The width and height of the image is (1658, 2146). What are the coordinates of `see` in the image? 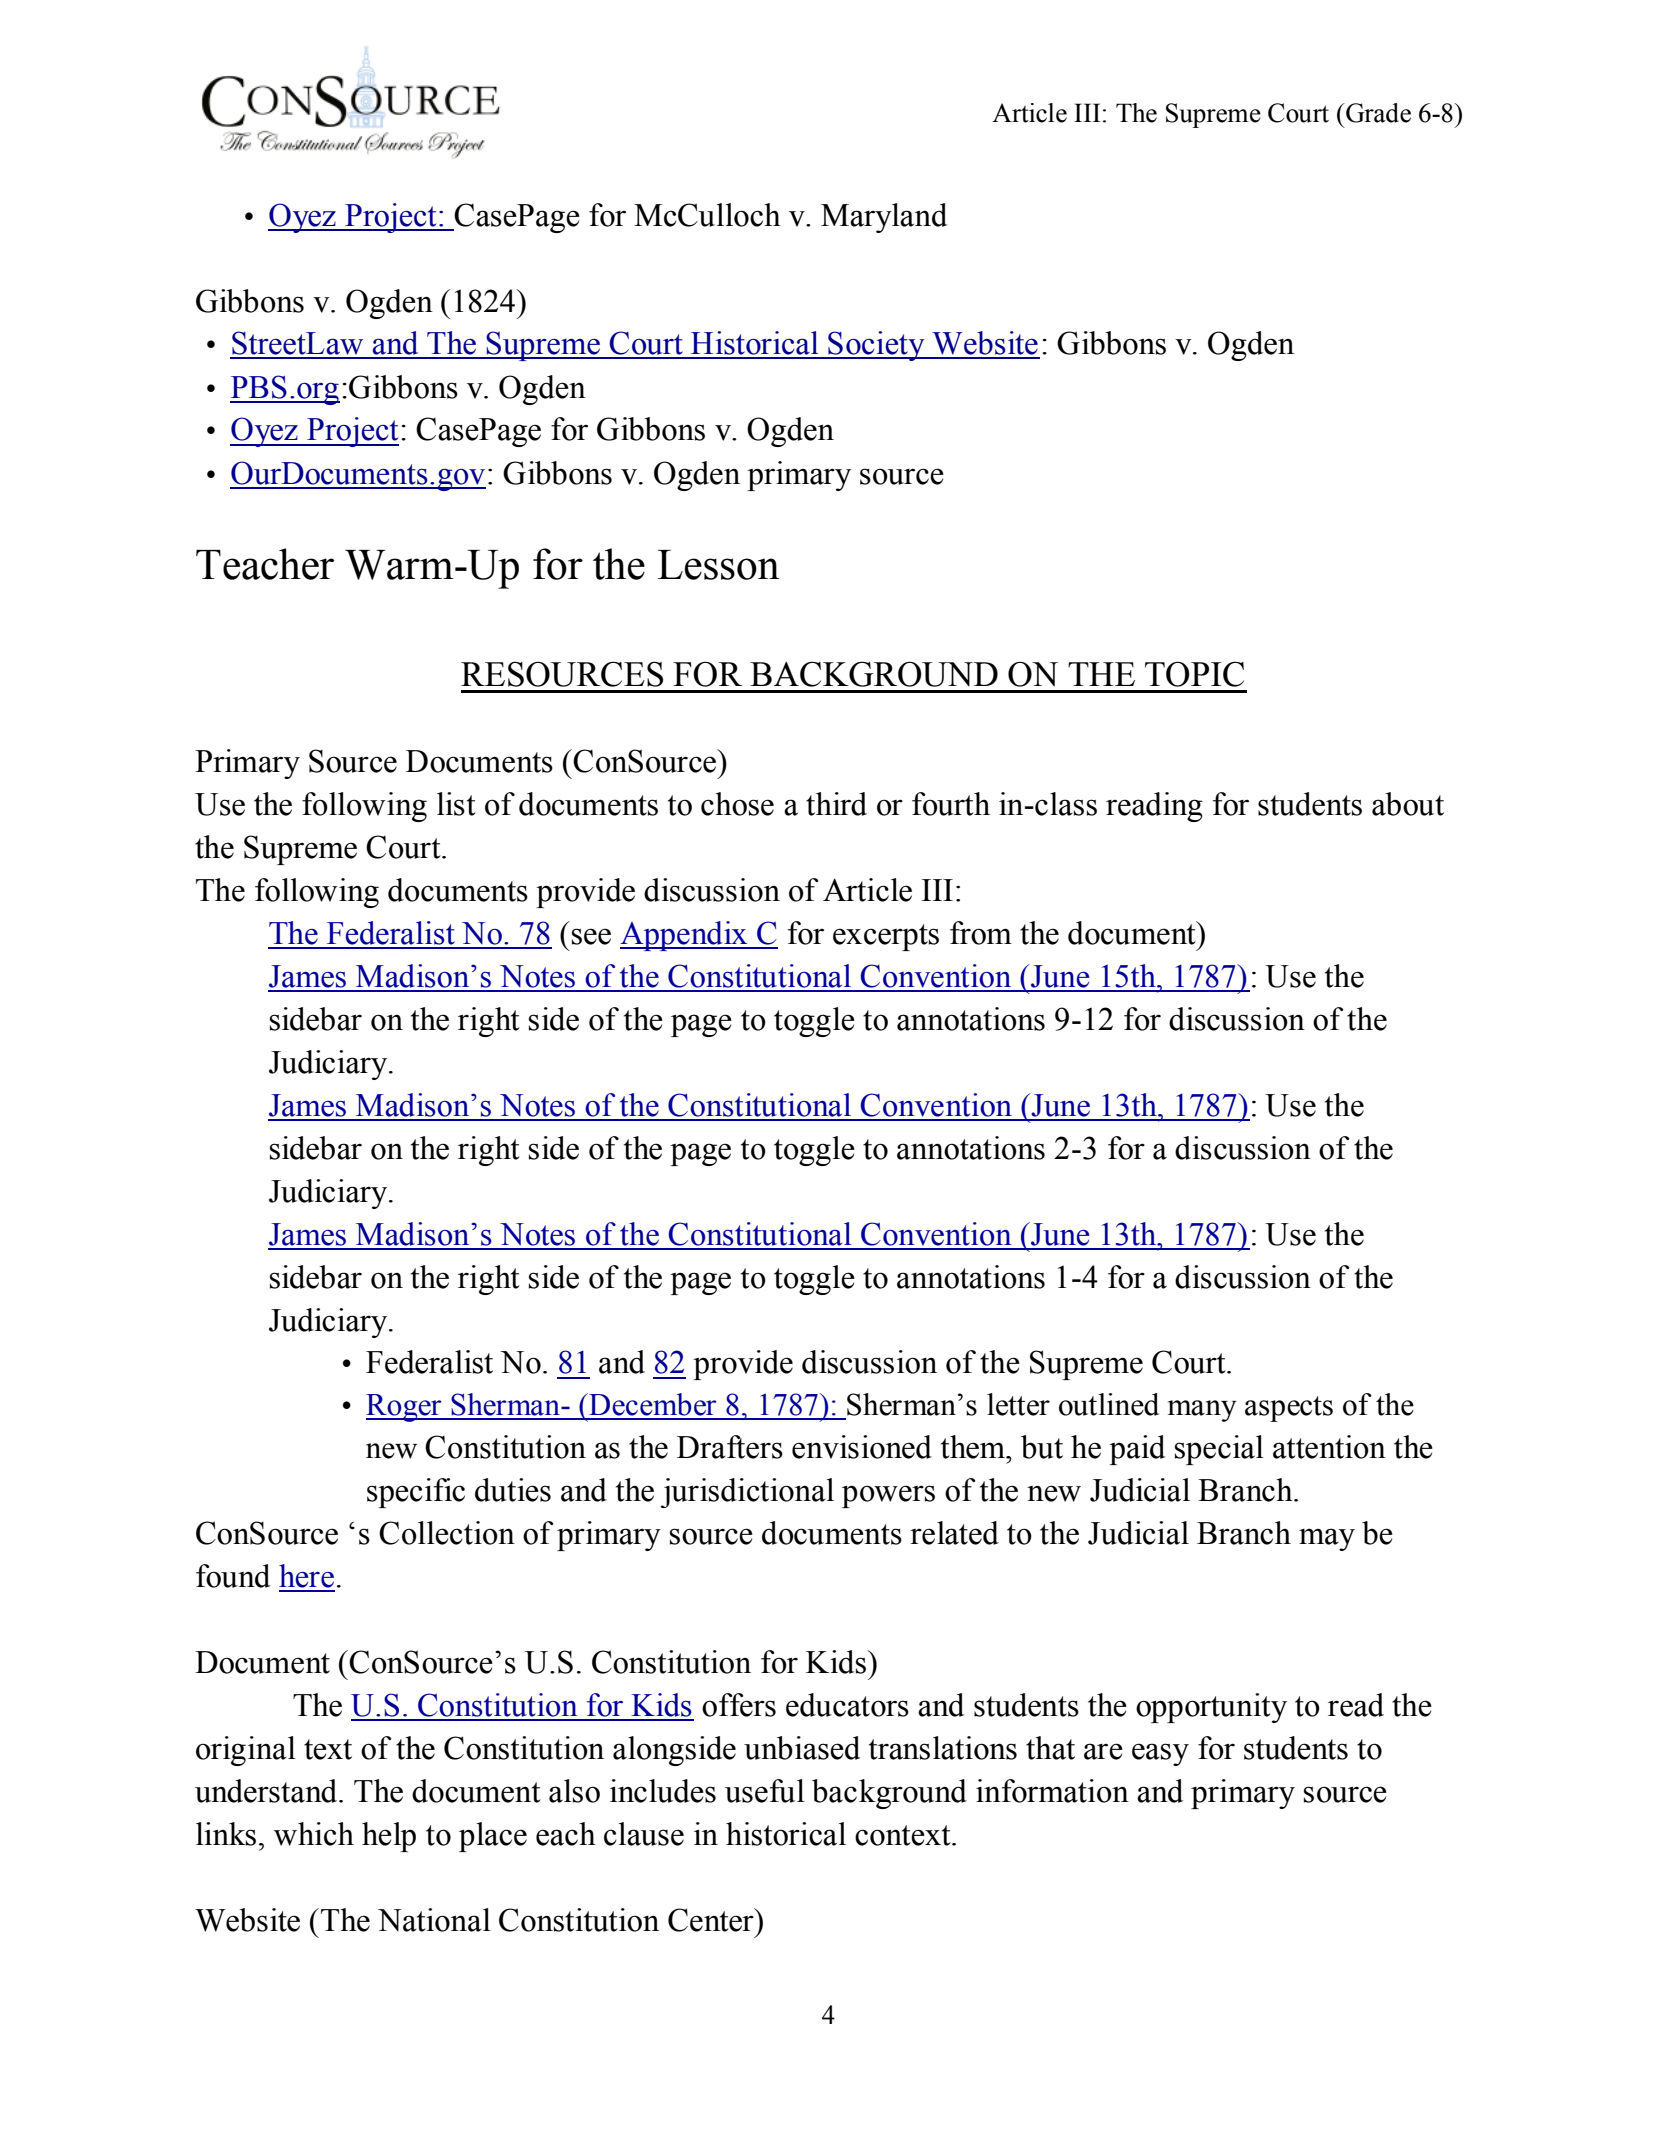 It's located at (591, 936).
